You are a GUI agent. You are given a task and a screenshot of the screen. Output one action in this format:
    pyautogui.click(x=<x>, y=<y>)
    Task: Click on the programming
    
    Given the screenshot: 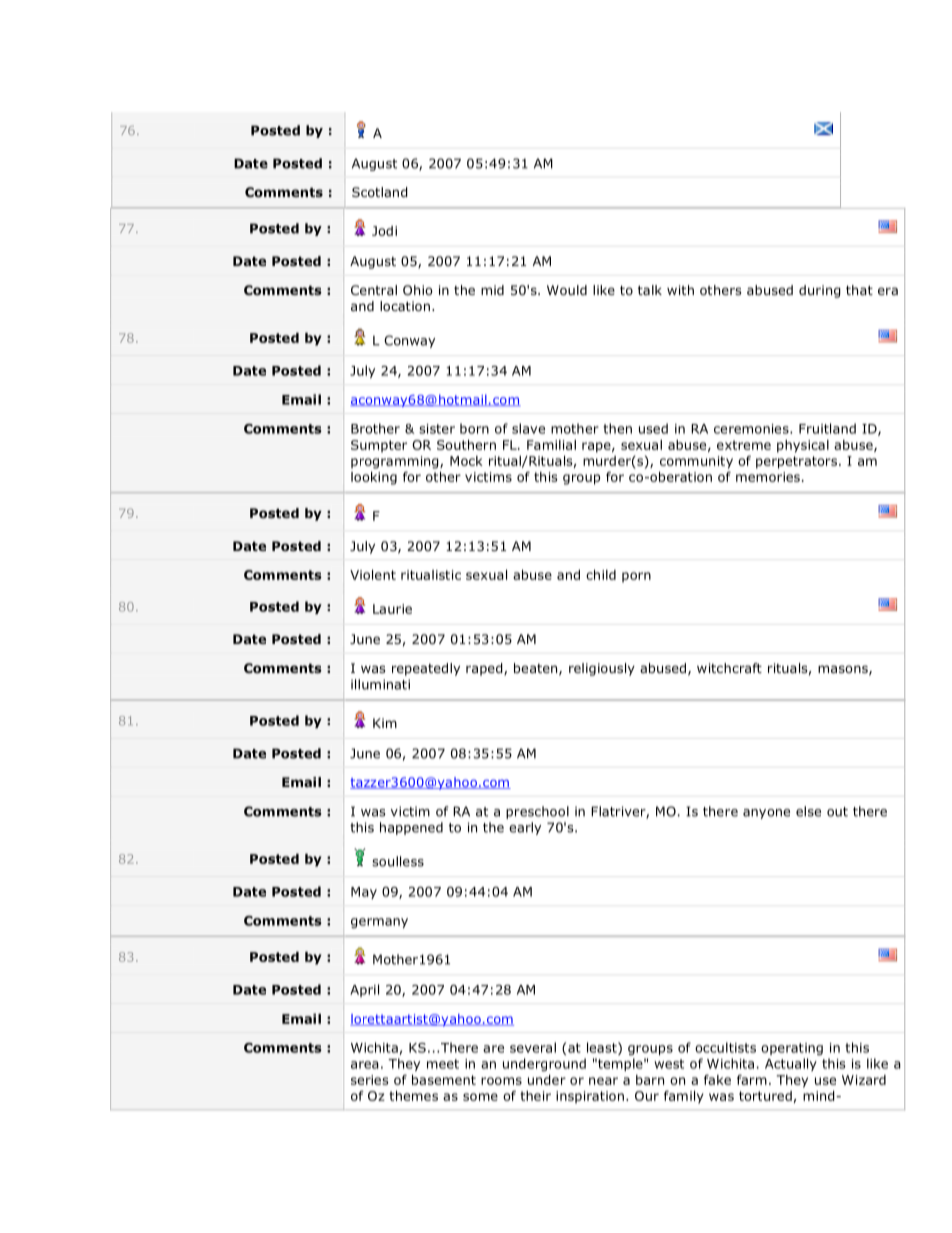 What is the action you would take?
    pyautogui.click(x=396, y=462)
